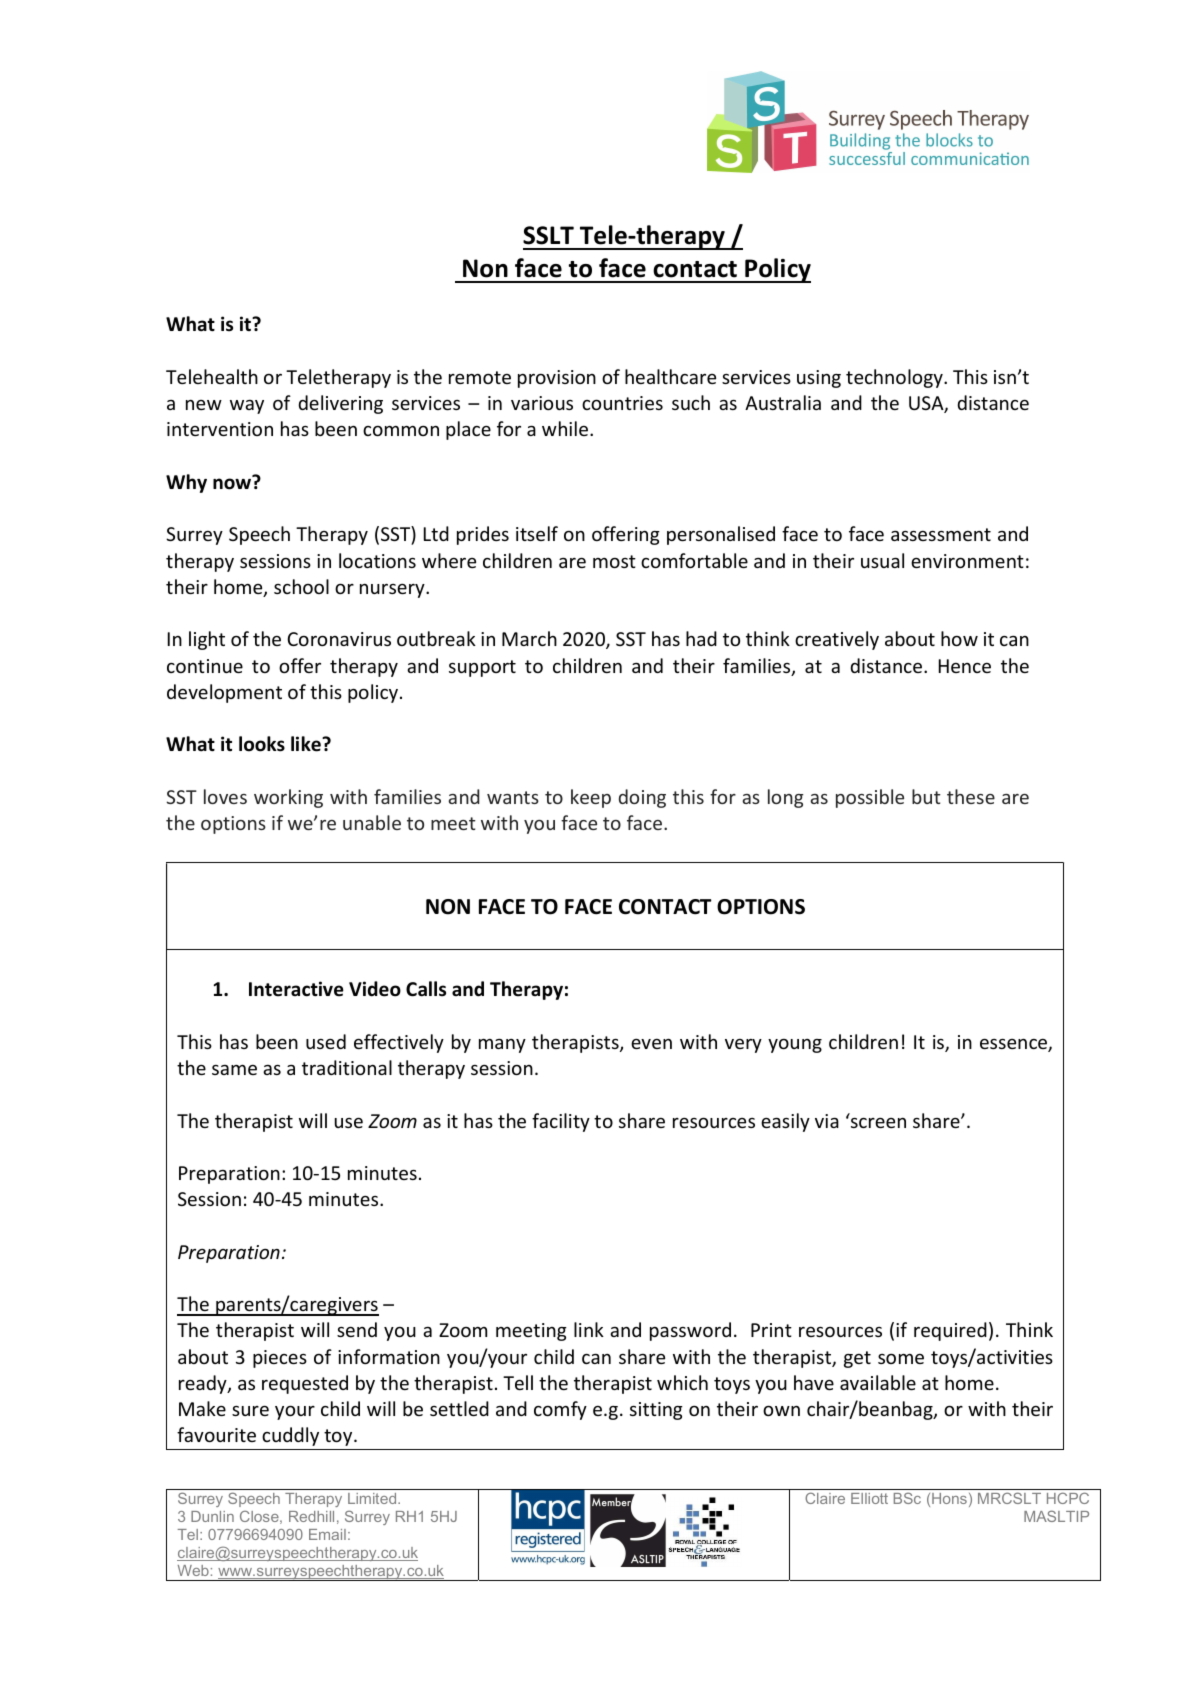 The width and height of the document is (1195, 1690). Describe the element at coordinates (327, 1534) in the document. I see `Email` at that location.
